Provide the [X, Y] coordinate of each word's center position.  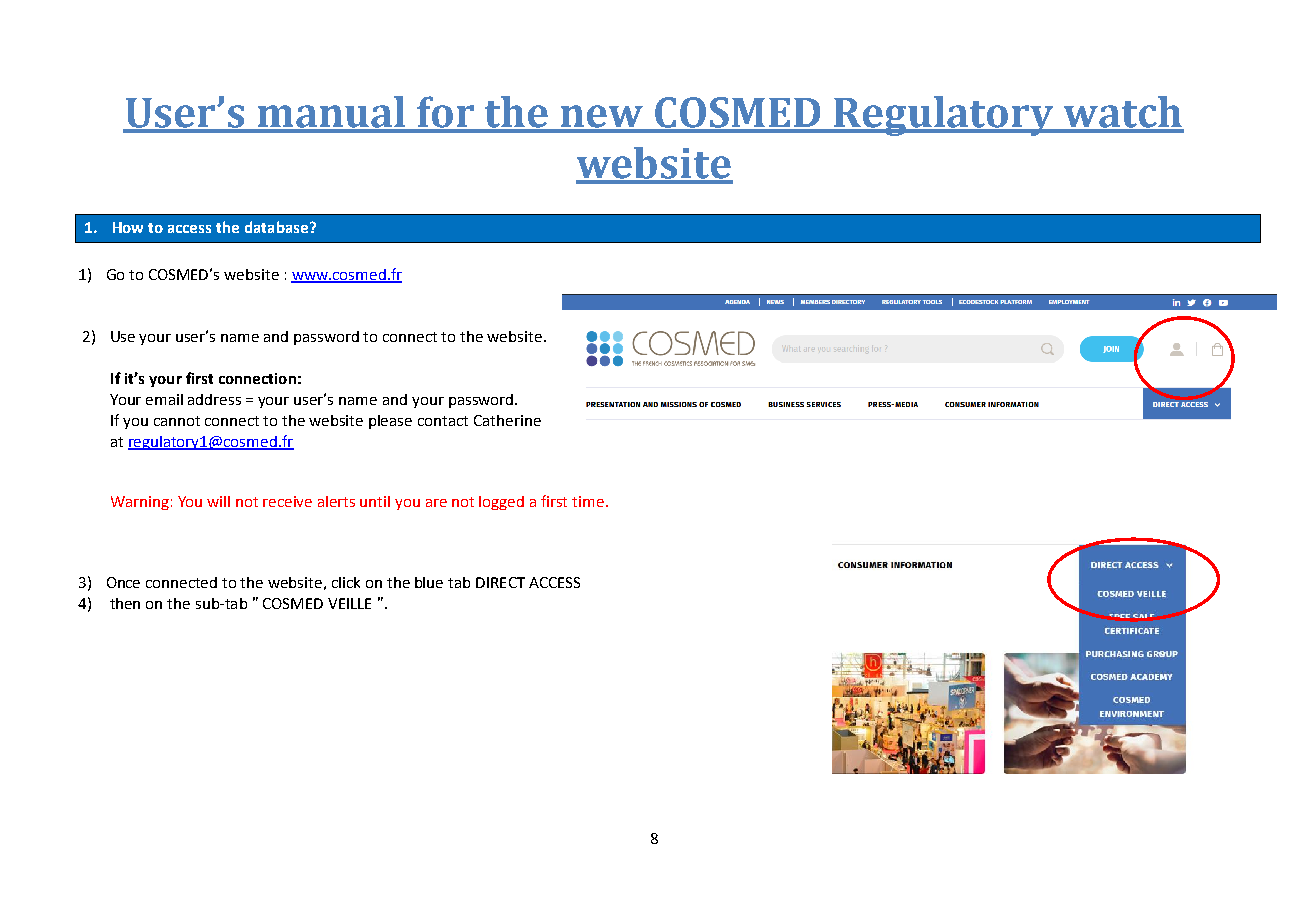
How [128, 227]
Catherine [507, 420]
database [276, 227]
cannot [177, 421]
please [390, 422]
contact [443, 421]
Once [123, 582]
